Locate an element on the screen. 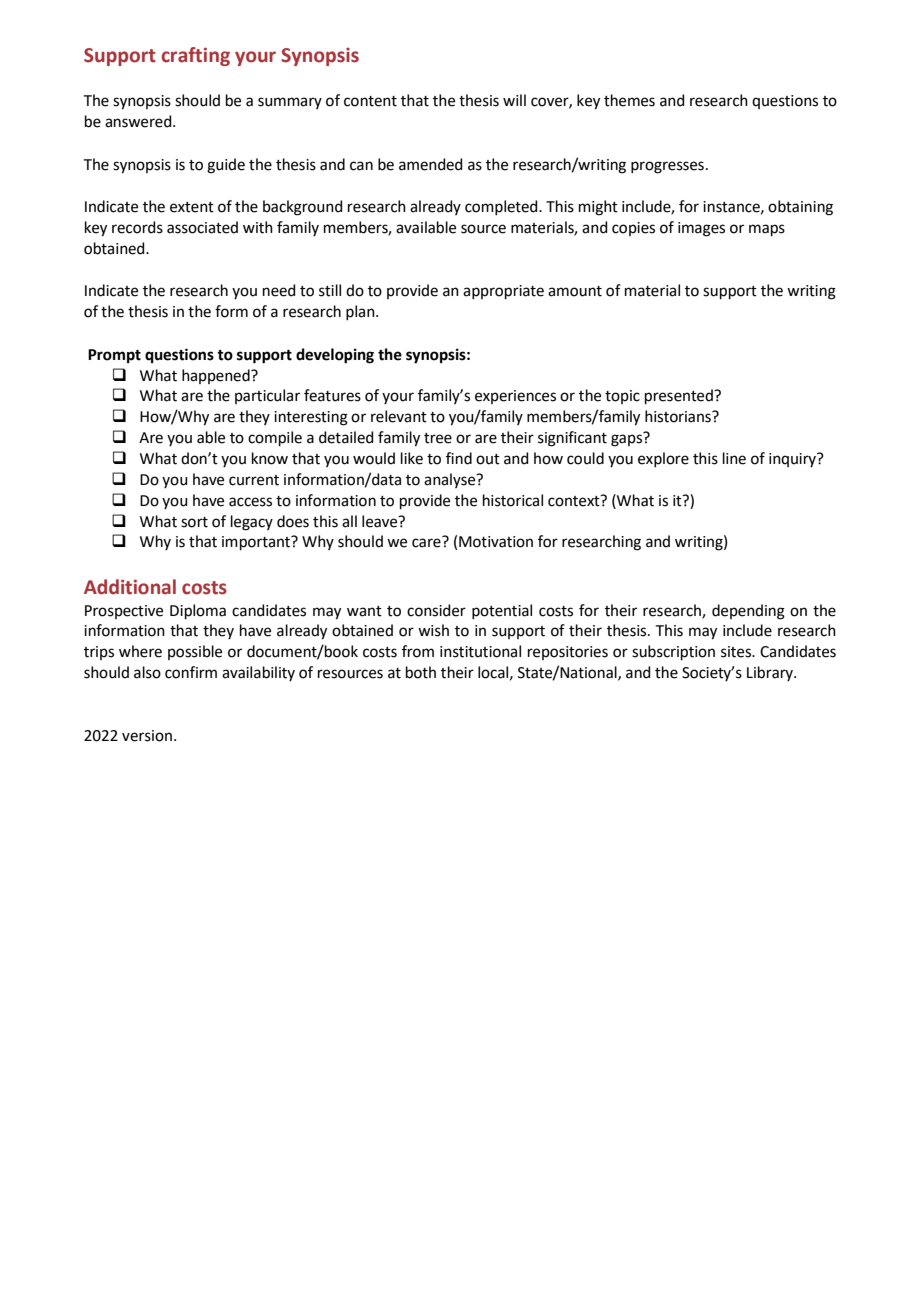 Image resolution: width=924 pixels, height=1307 pixels. will is located at coordinates (514, 100).
